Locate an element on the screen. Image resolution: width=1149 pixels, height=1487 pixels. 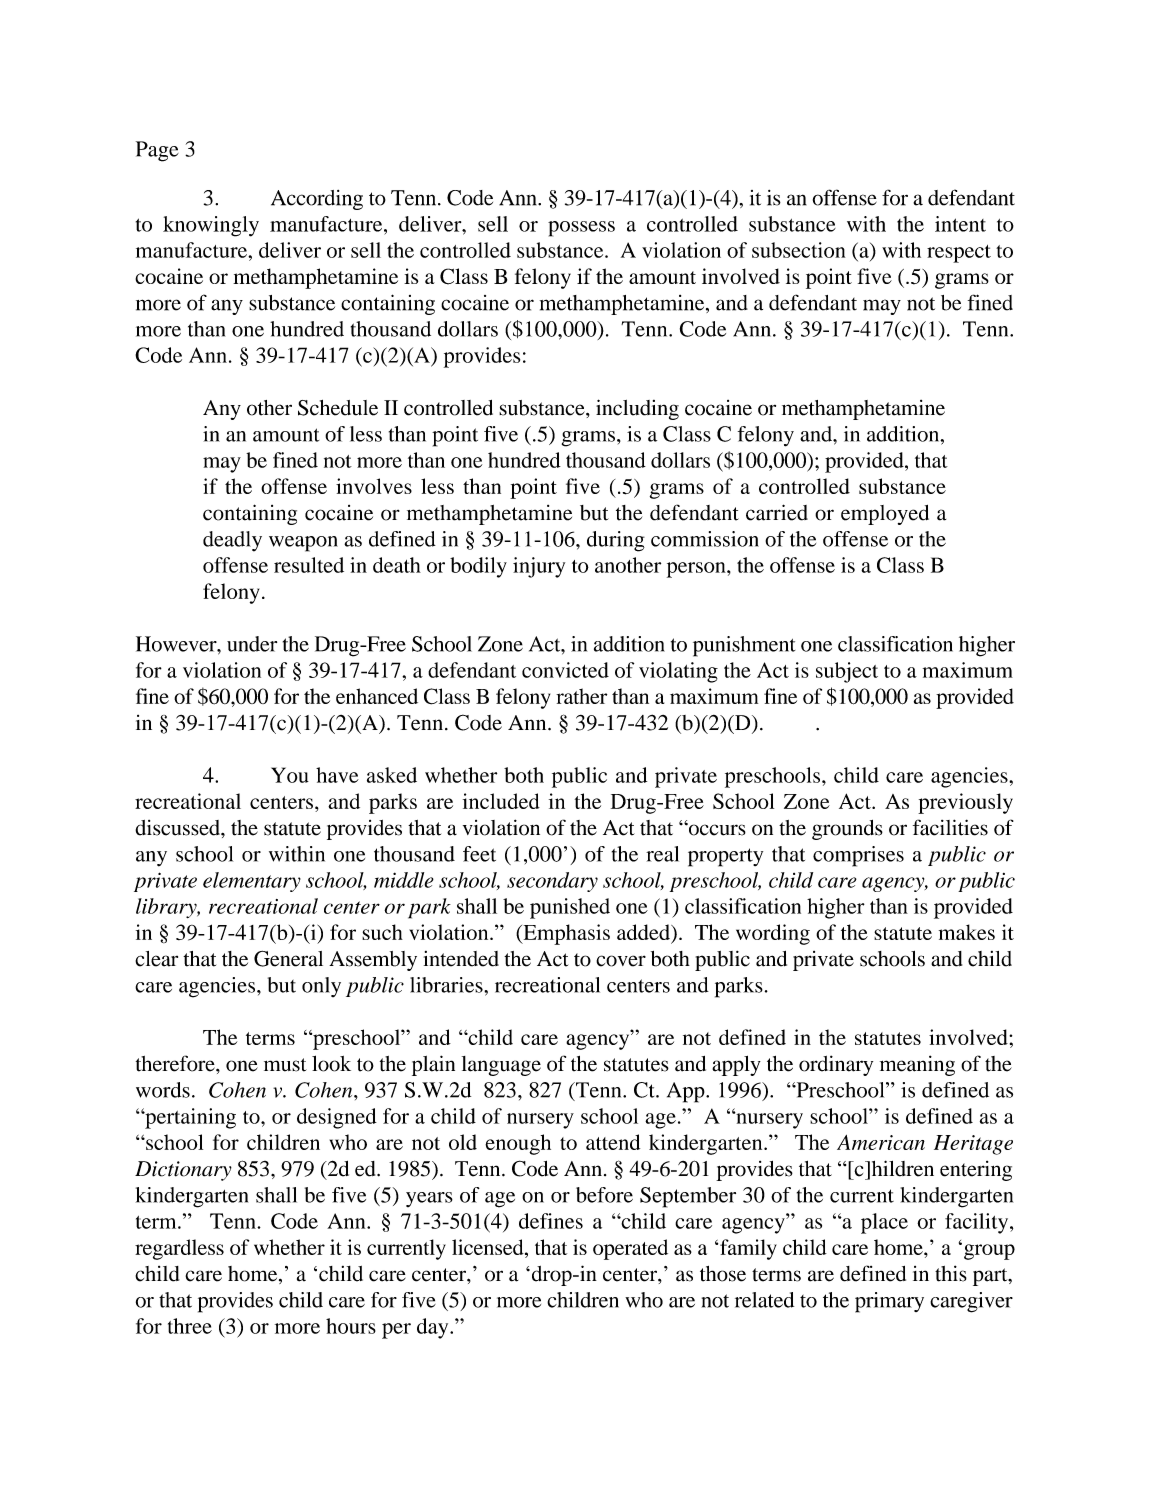
deadly is located at coordinates (232, 541).
